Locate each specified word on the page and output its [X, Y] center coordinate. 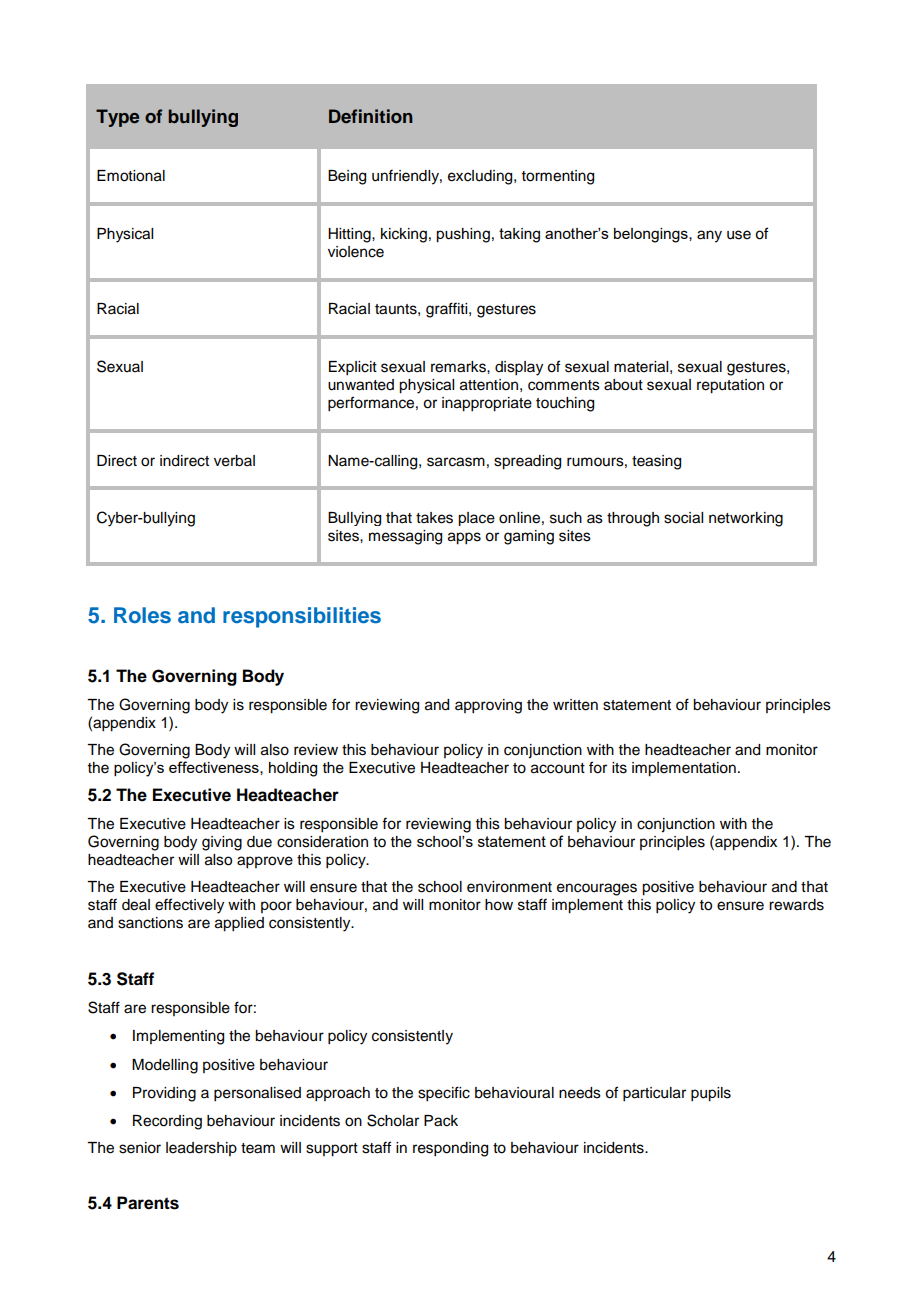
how [499, 905]
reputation [730, 386]
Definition [371, 116]
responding [450, 1149]
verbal [234, 461]
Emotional [131, 176]
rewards [796, 905]
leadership [201, 1149]
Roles [142, 615]
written [575, 705]
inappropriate [487, 404]
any [709, 236]
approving [488, 706]
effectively [189, 906]
